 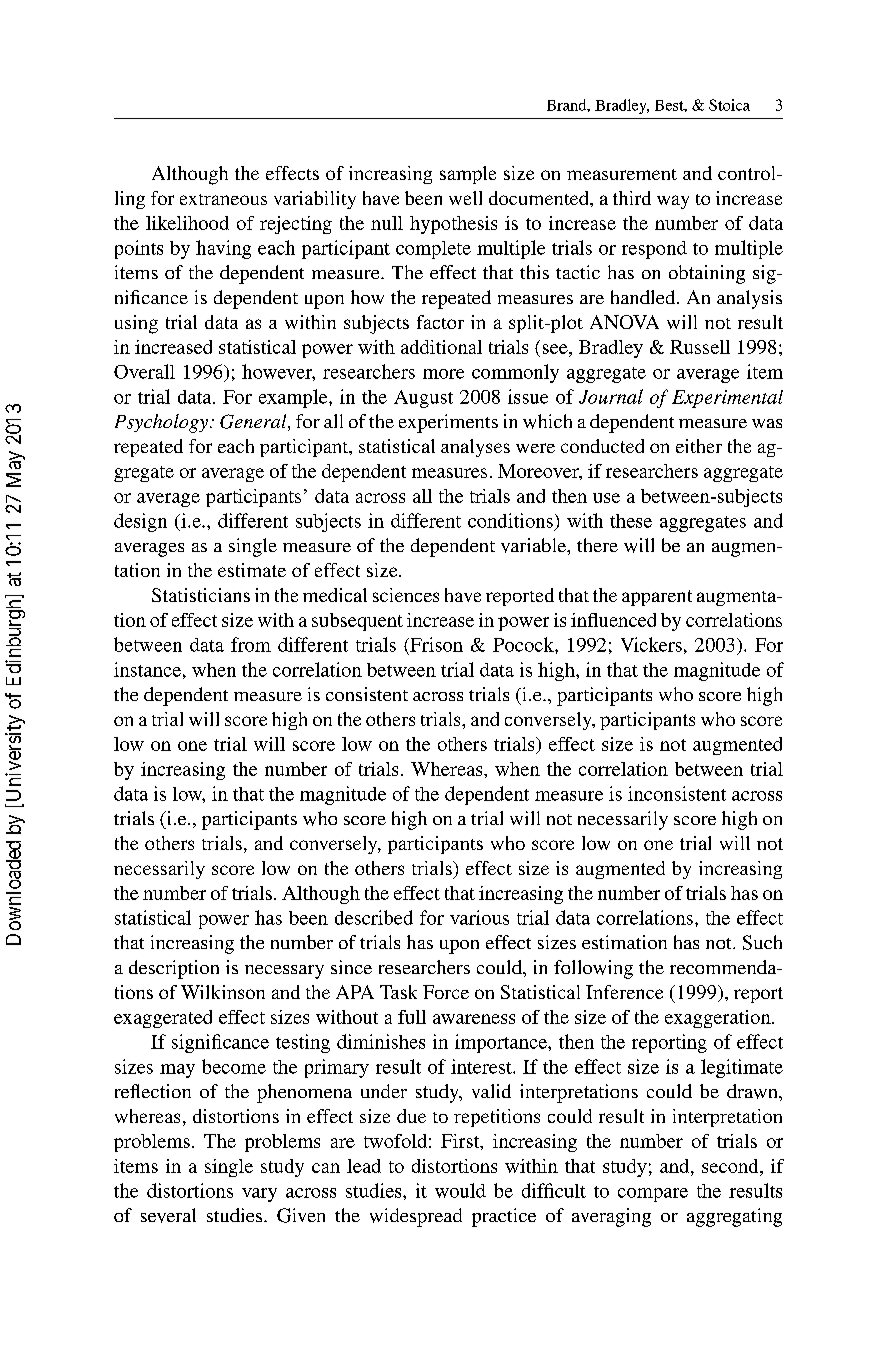 What do you see at coordinates (673, 202) in the image?
I see `way` at bounding box center [673, 202].
